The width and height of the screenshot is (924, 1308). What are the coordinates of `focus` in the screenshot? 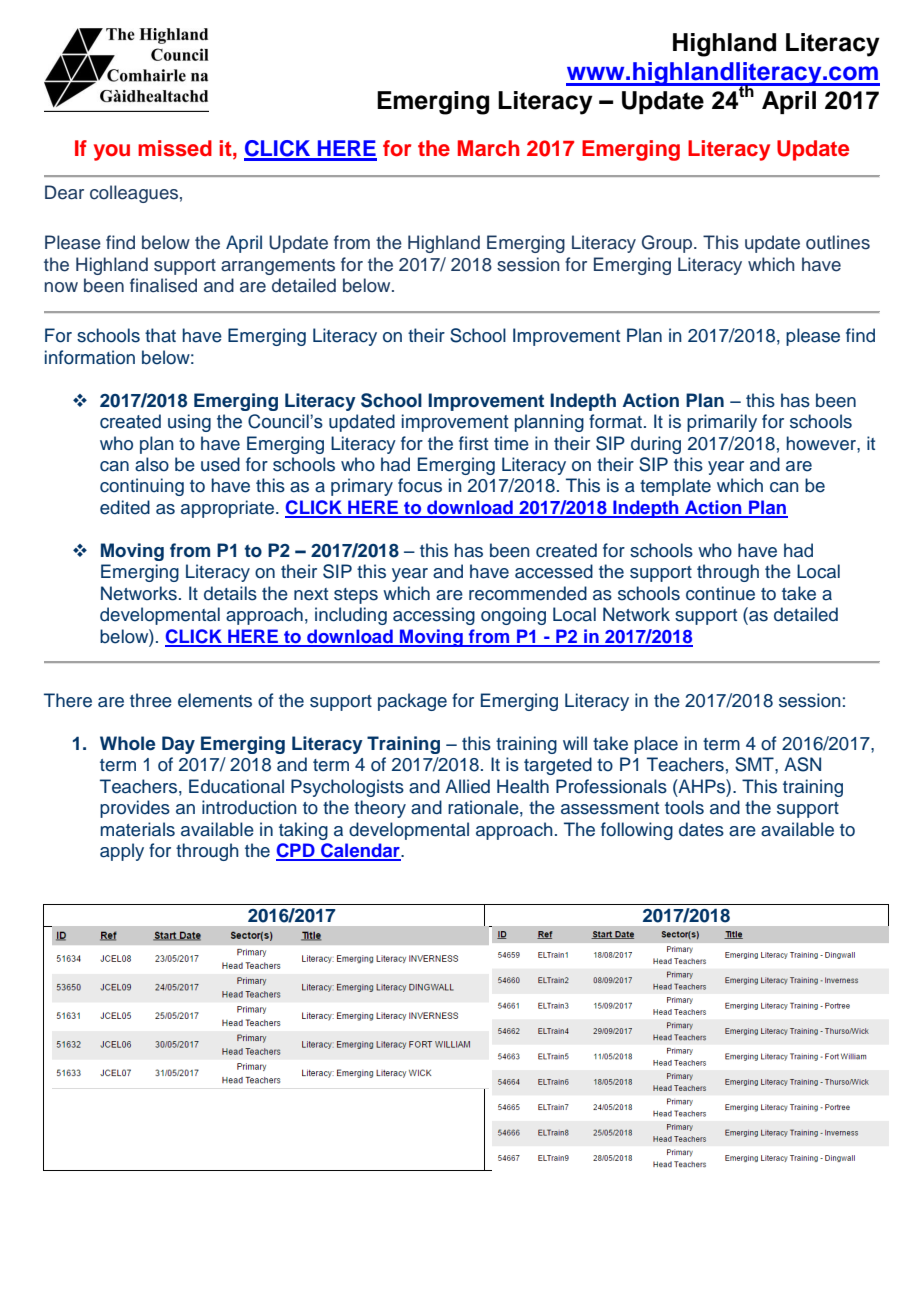 It's located at (420, 485).
